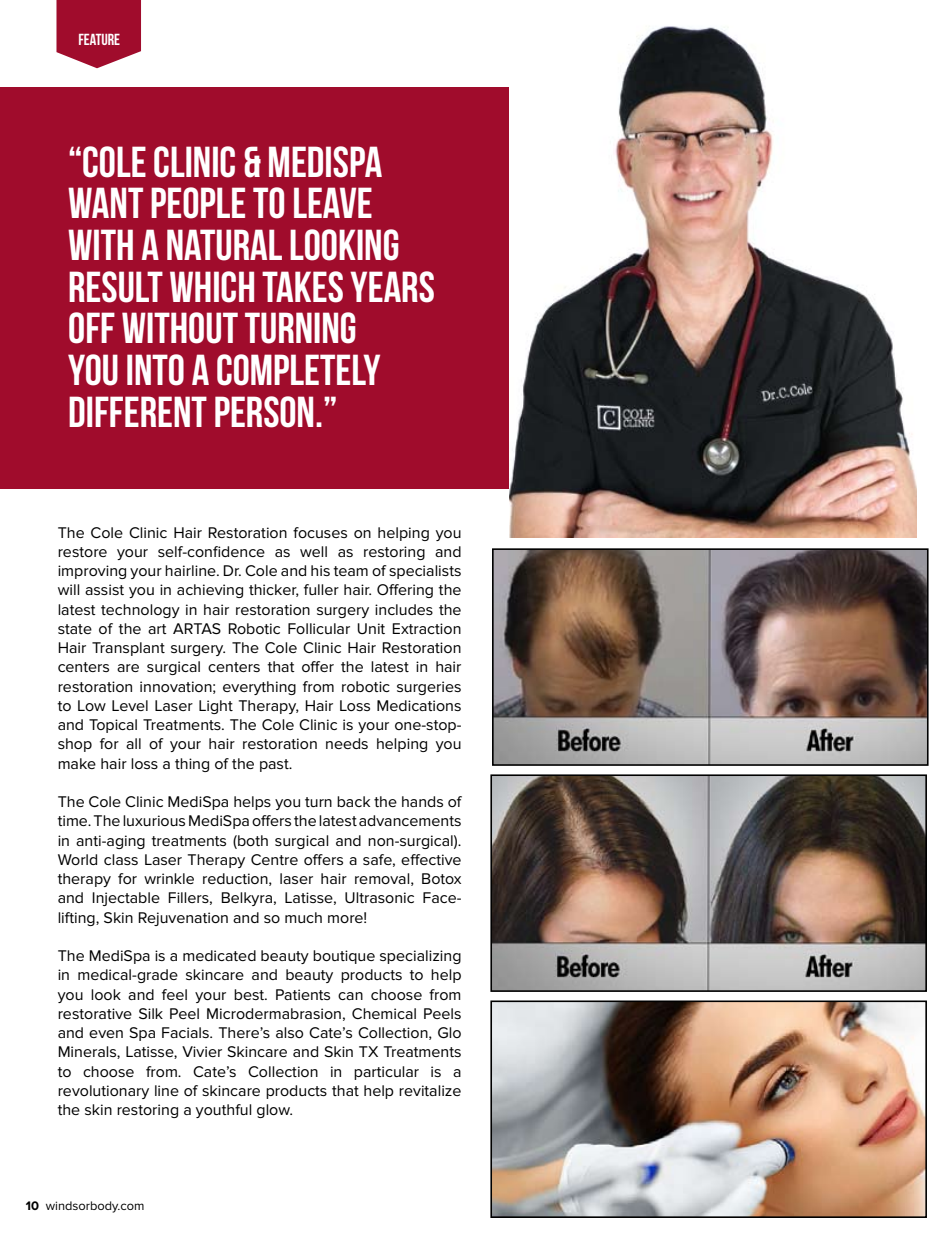 The width and height of the image is (952, 1241). I want to click on particular, so click(386, 1073).
